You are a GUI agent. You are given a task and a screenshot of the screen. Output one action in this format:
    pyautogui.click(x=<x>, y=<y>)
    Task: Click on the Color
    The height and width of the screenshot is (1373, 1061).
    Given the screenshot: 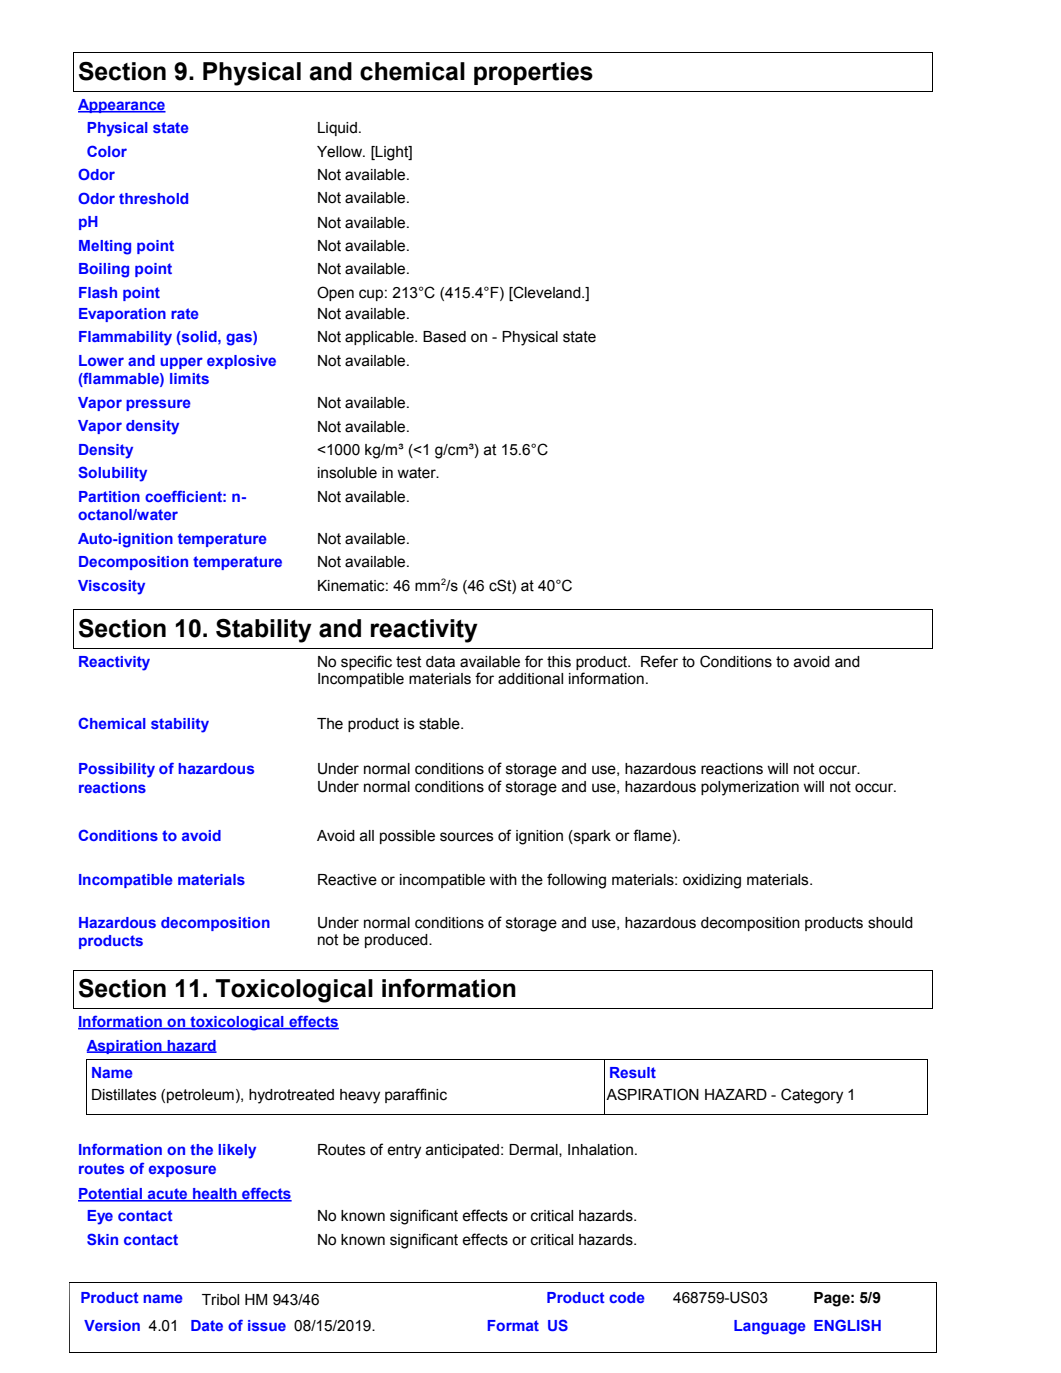 What is the action you would take?
    pyautogui.click(x=107, y=151)
